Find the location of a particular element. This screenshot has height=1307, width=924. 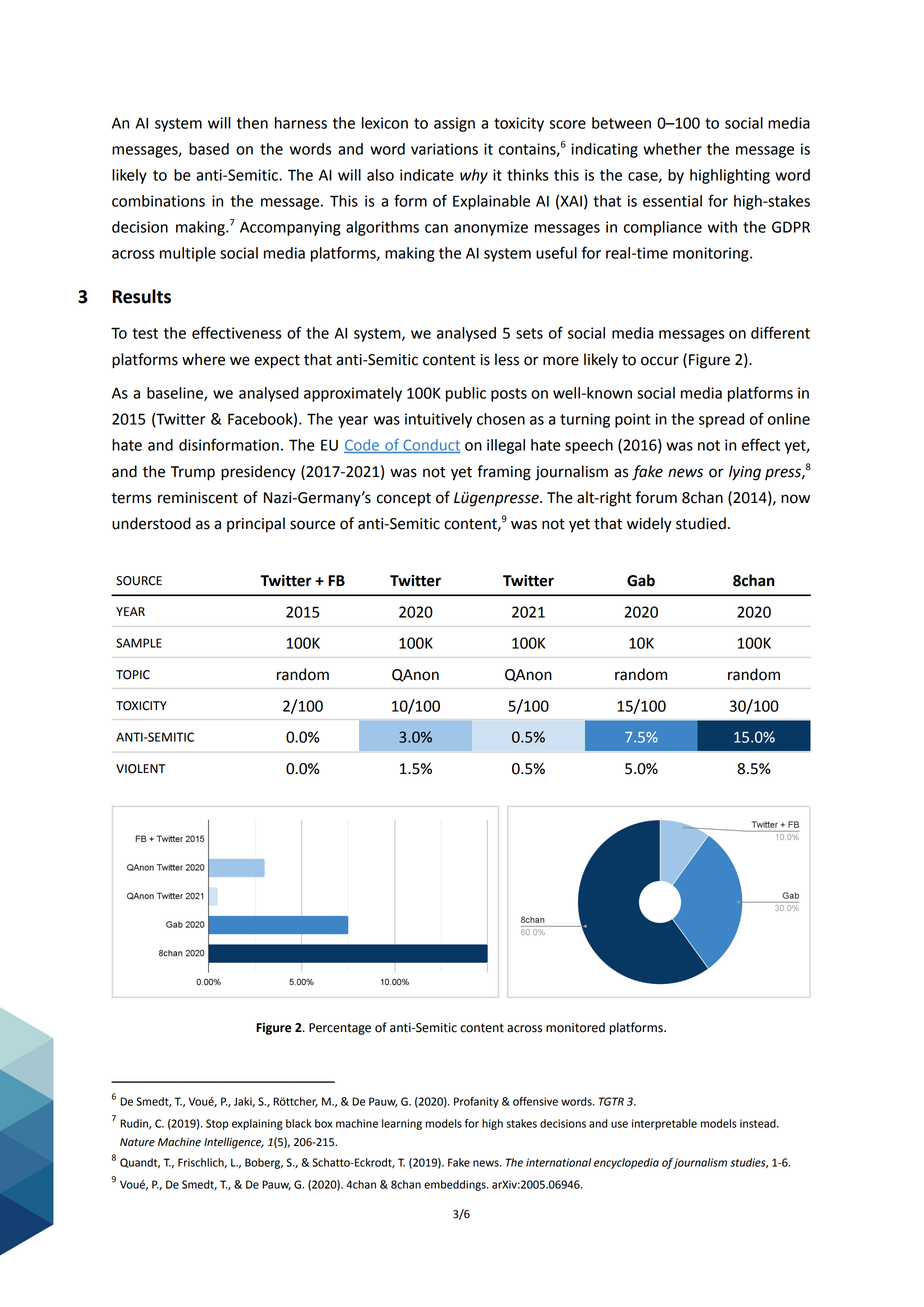

framing is located at coordinates (504, 473).
